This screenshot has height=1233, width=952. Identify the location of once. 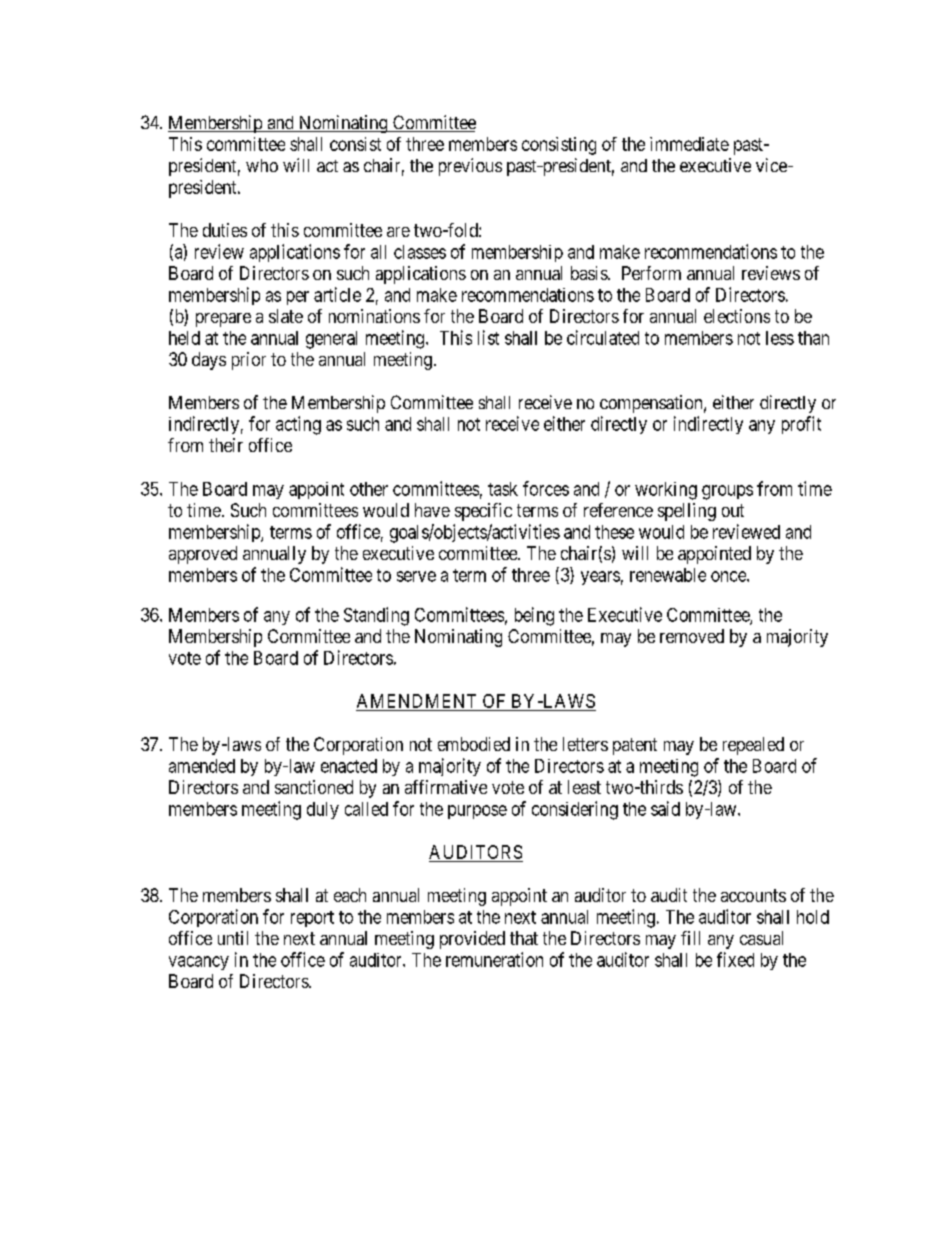
(729, 576).
